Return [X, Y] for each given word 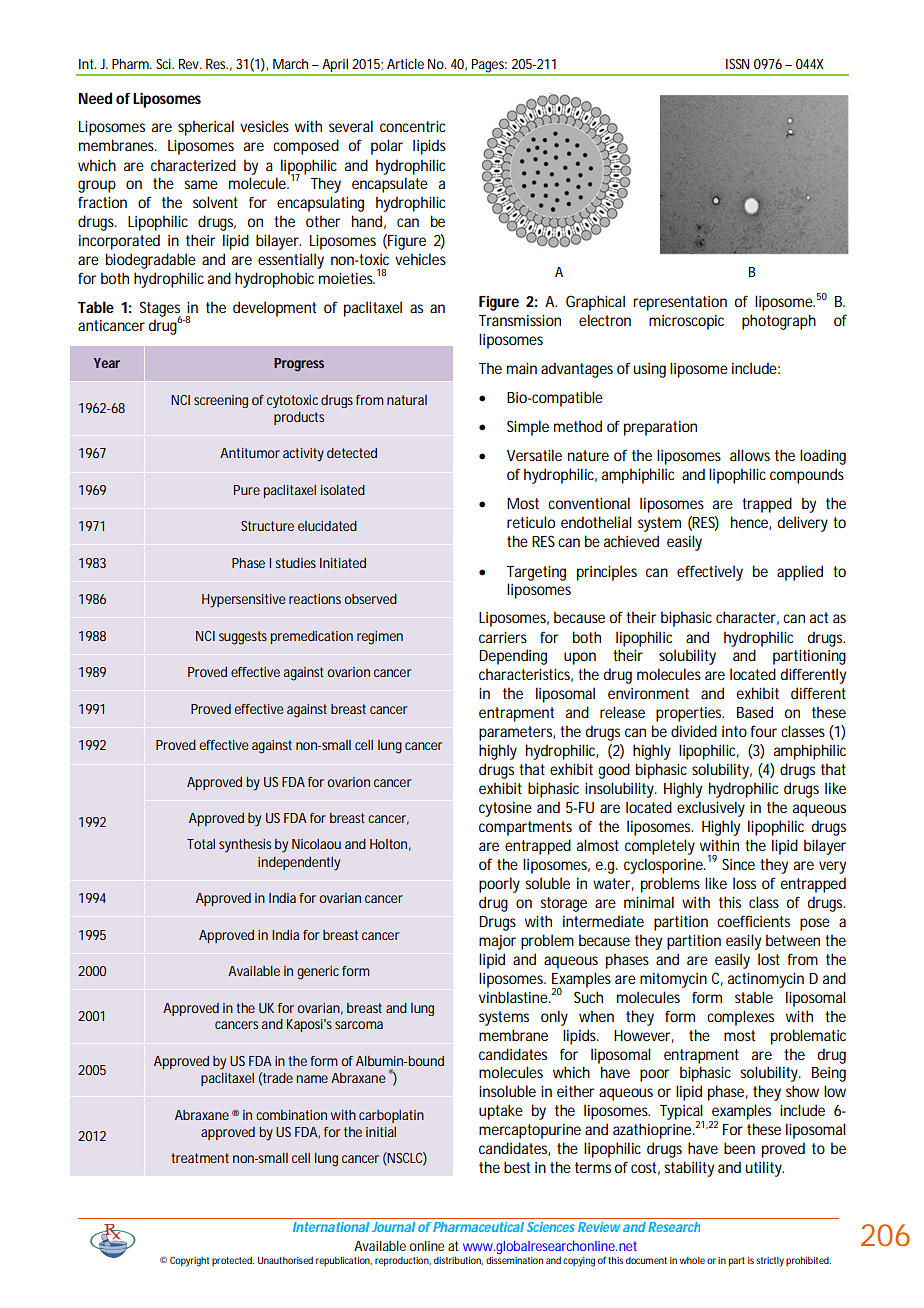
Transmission [520, 320]
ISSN [737, 64]
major [497, 942]
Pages [489, 67]
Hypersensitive [244, 601]
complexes [740, 1018]
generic [318, 973]
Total [201, 844]
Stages [160, 310]
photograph [779, 322]
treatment [200, 1158]
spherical [206, 128]
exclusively [711, 809]
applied [800, 573]
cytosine [505, 809]
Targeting [536, 573]
